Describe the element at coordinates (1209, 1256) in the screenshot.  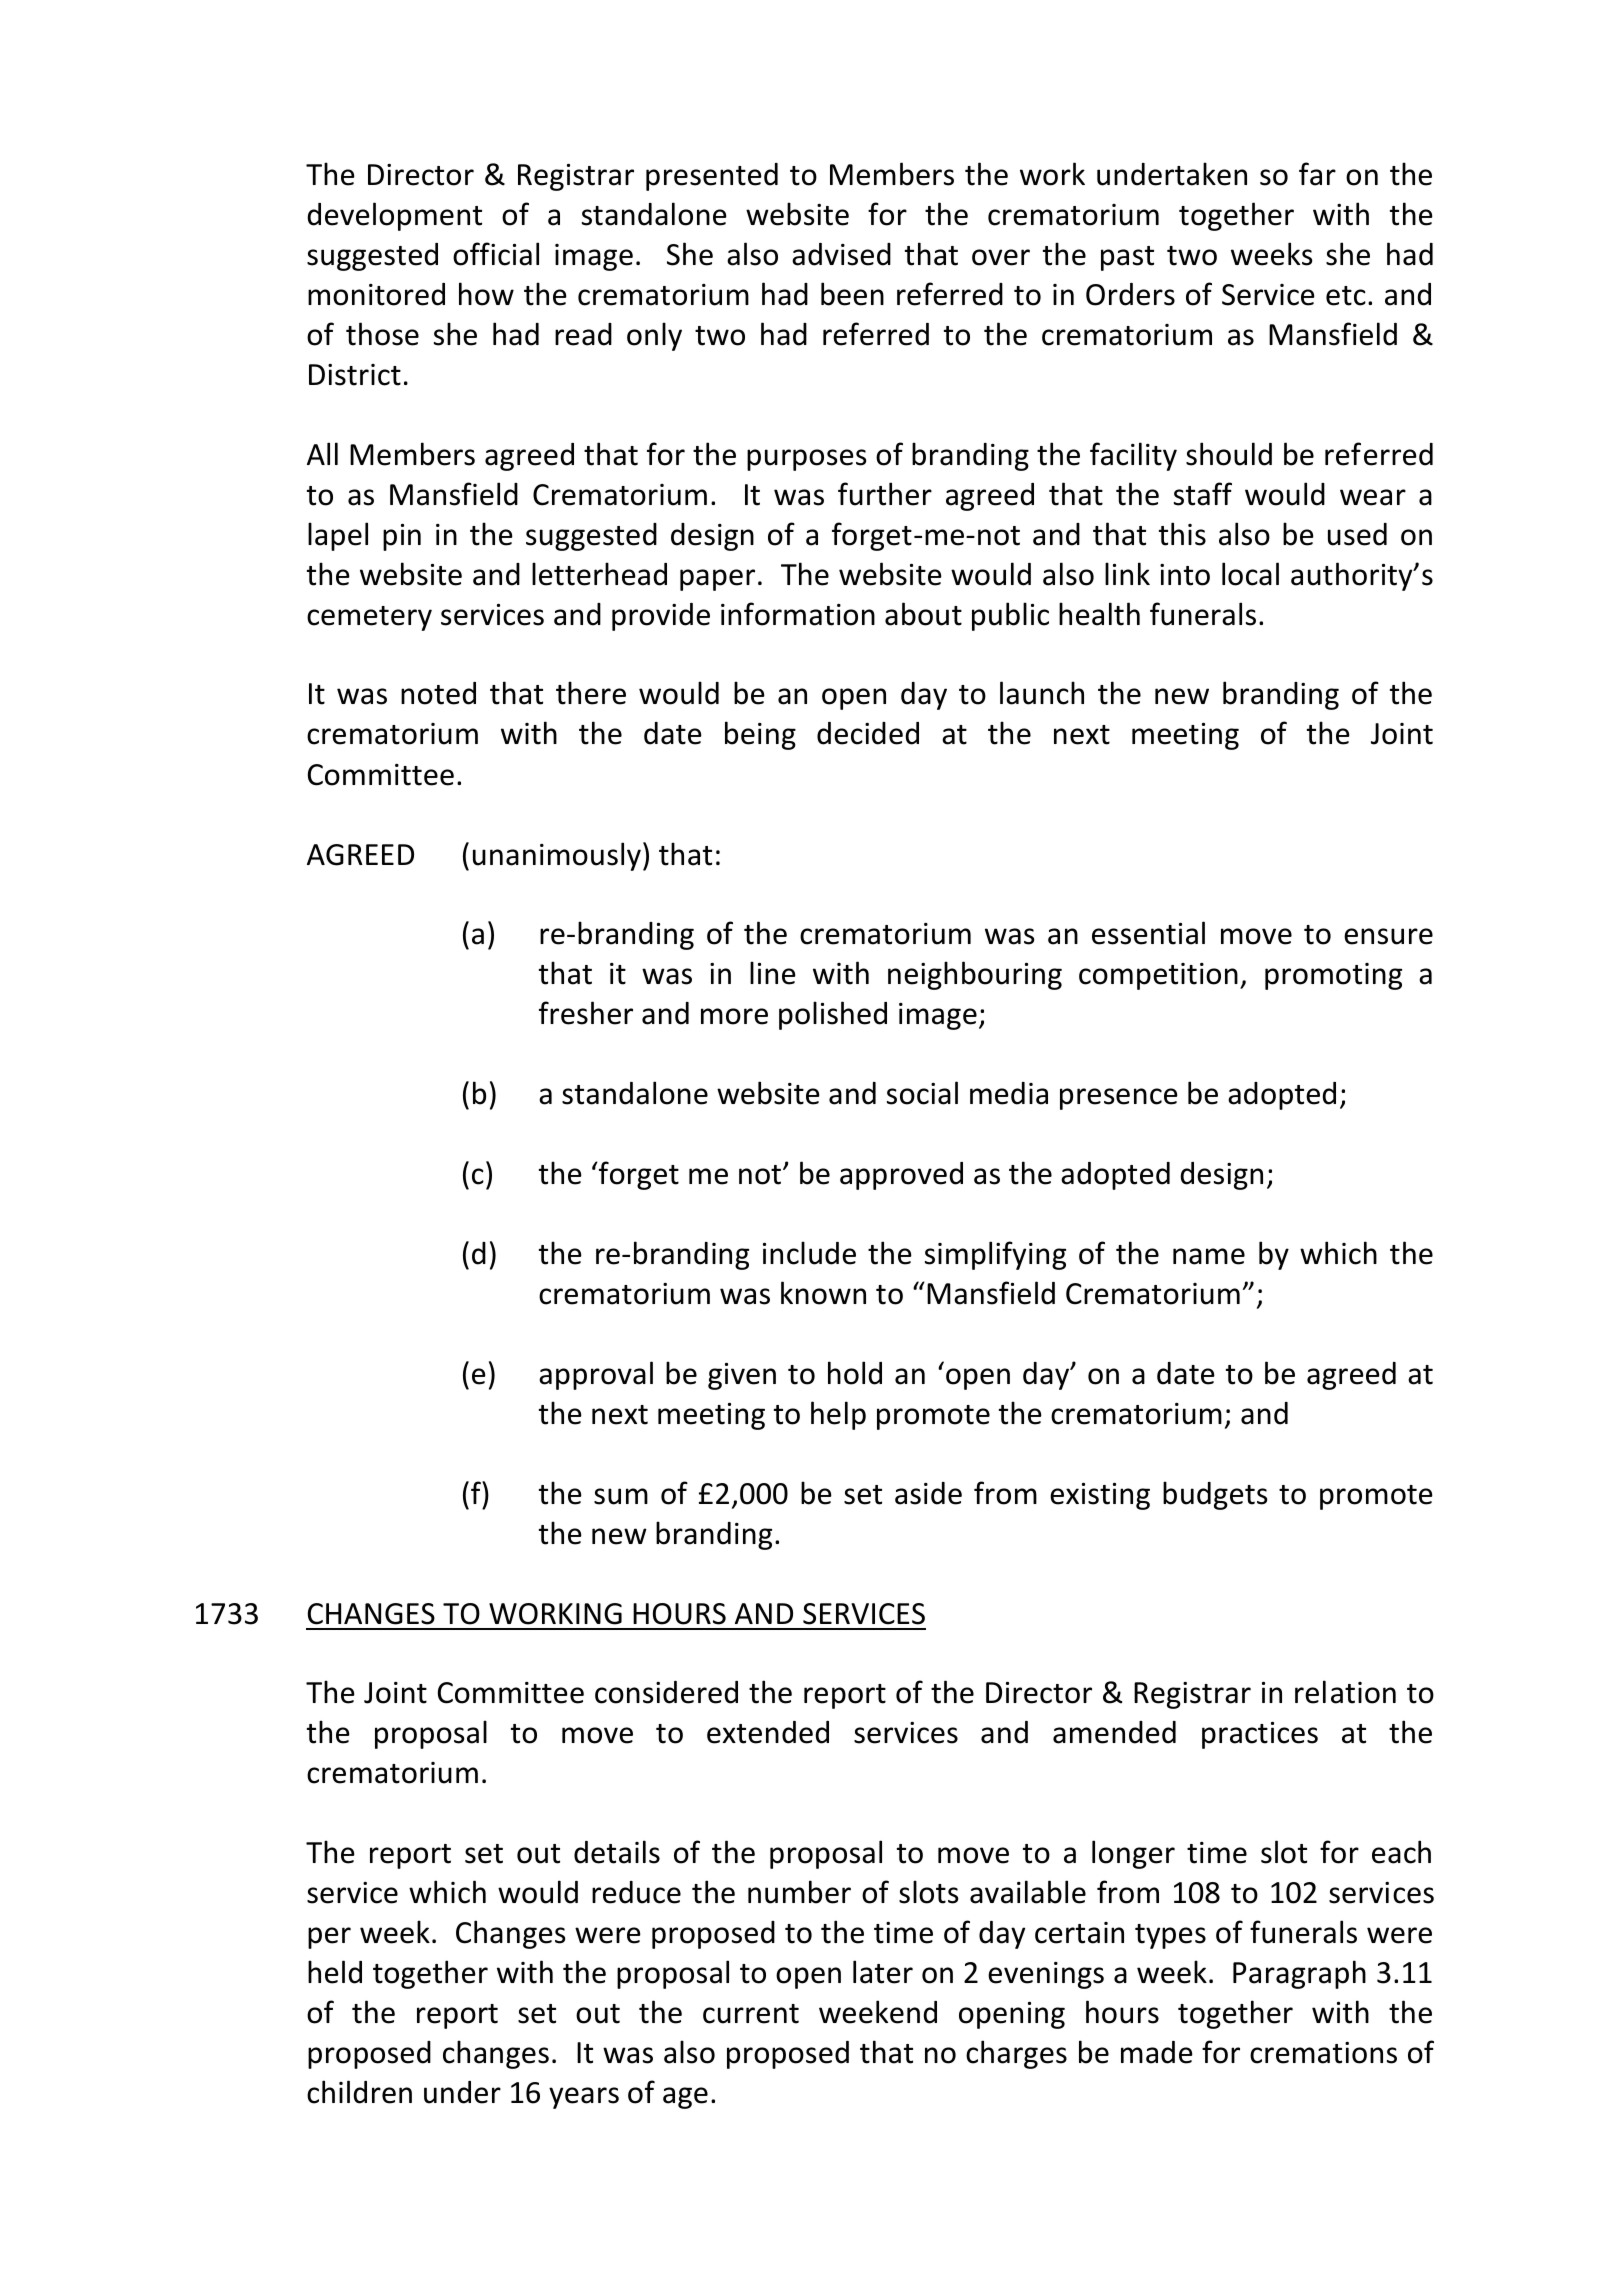
I see `name` at that location.
